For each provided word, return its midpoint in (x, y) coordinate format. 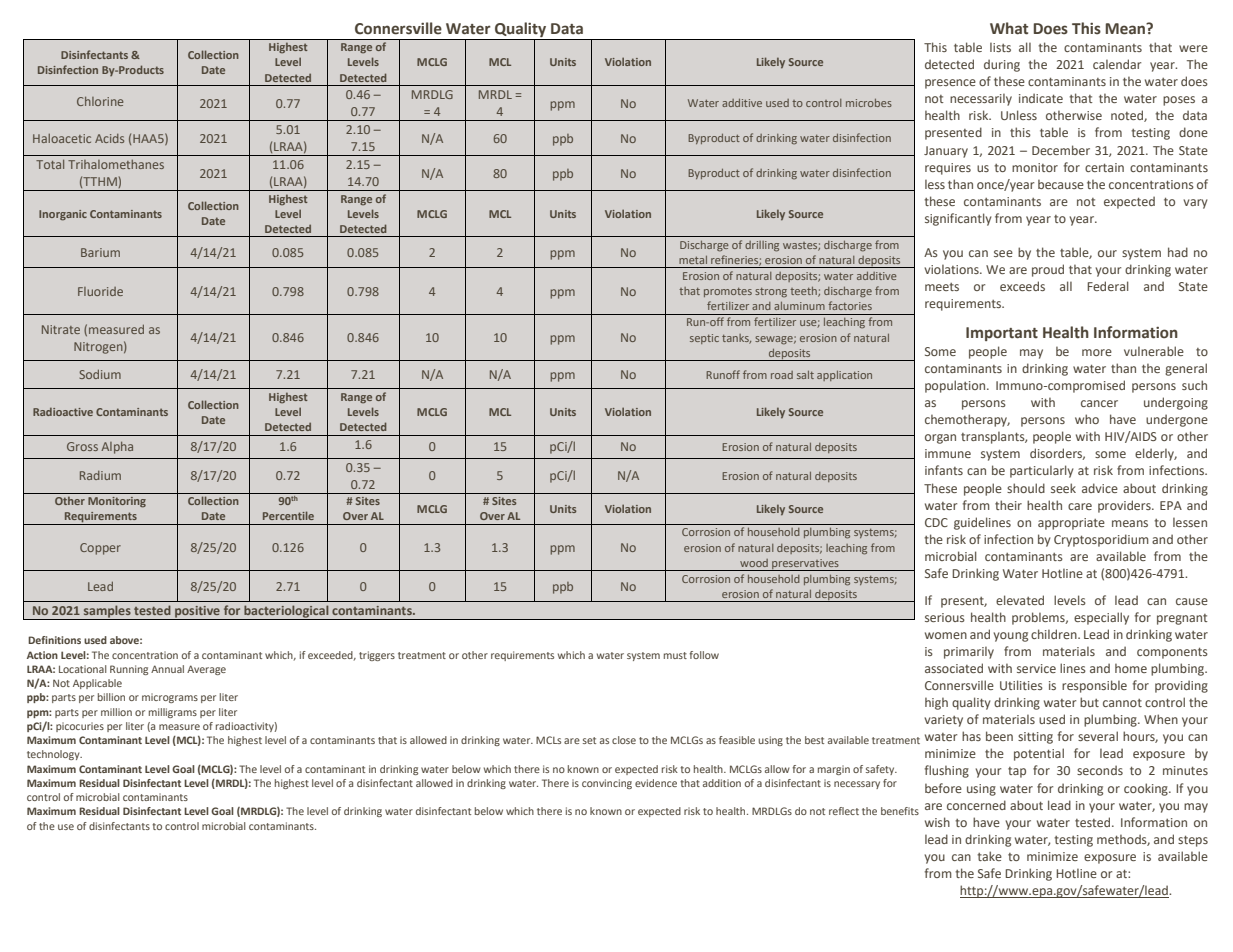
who (1087, 419)
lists (1000, 47)
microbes (869, 103)
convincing (607, 784)
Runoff (723, 374)
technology (54, 755)
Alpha (117, 448)
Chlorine (100, 101)
